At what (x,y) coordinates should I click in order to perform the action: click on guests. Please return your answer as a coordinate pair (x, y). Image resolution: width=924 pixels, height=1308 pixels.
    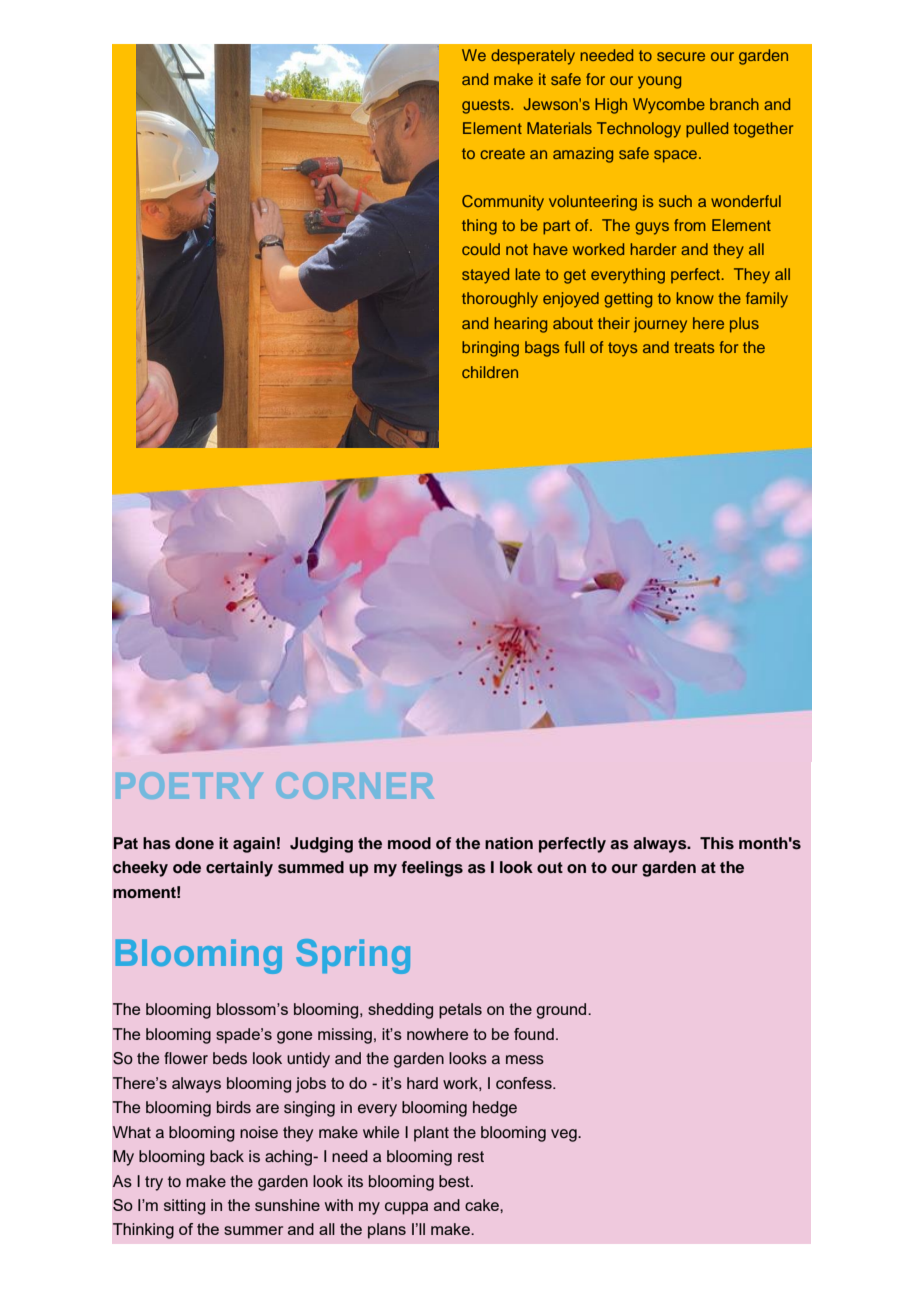
    Looking at the image, I should click on (487, 106).
